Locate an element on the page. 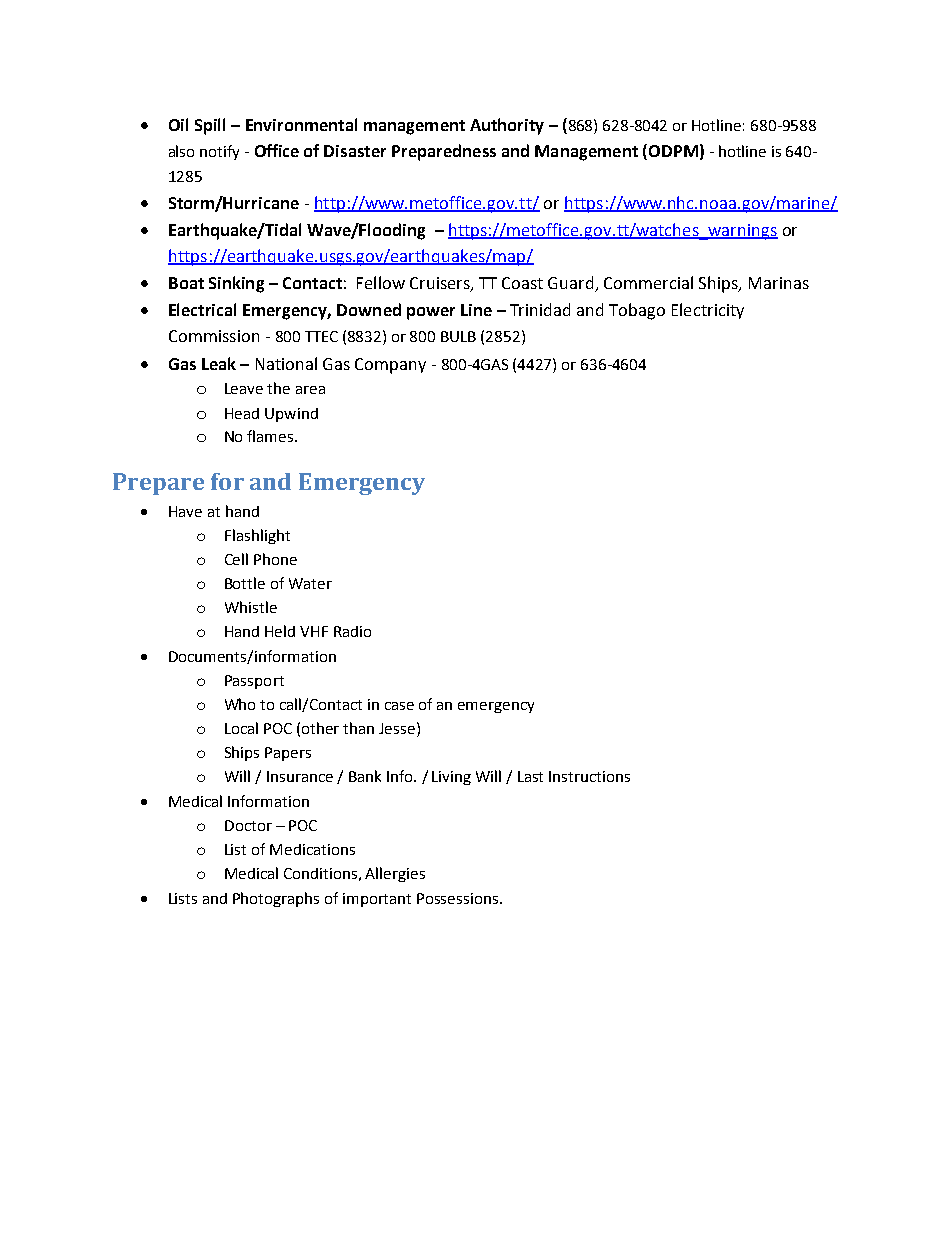  Commercial is located at coordinates (648, 282).
